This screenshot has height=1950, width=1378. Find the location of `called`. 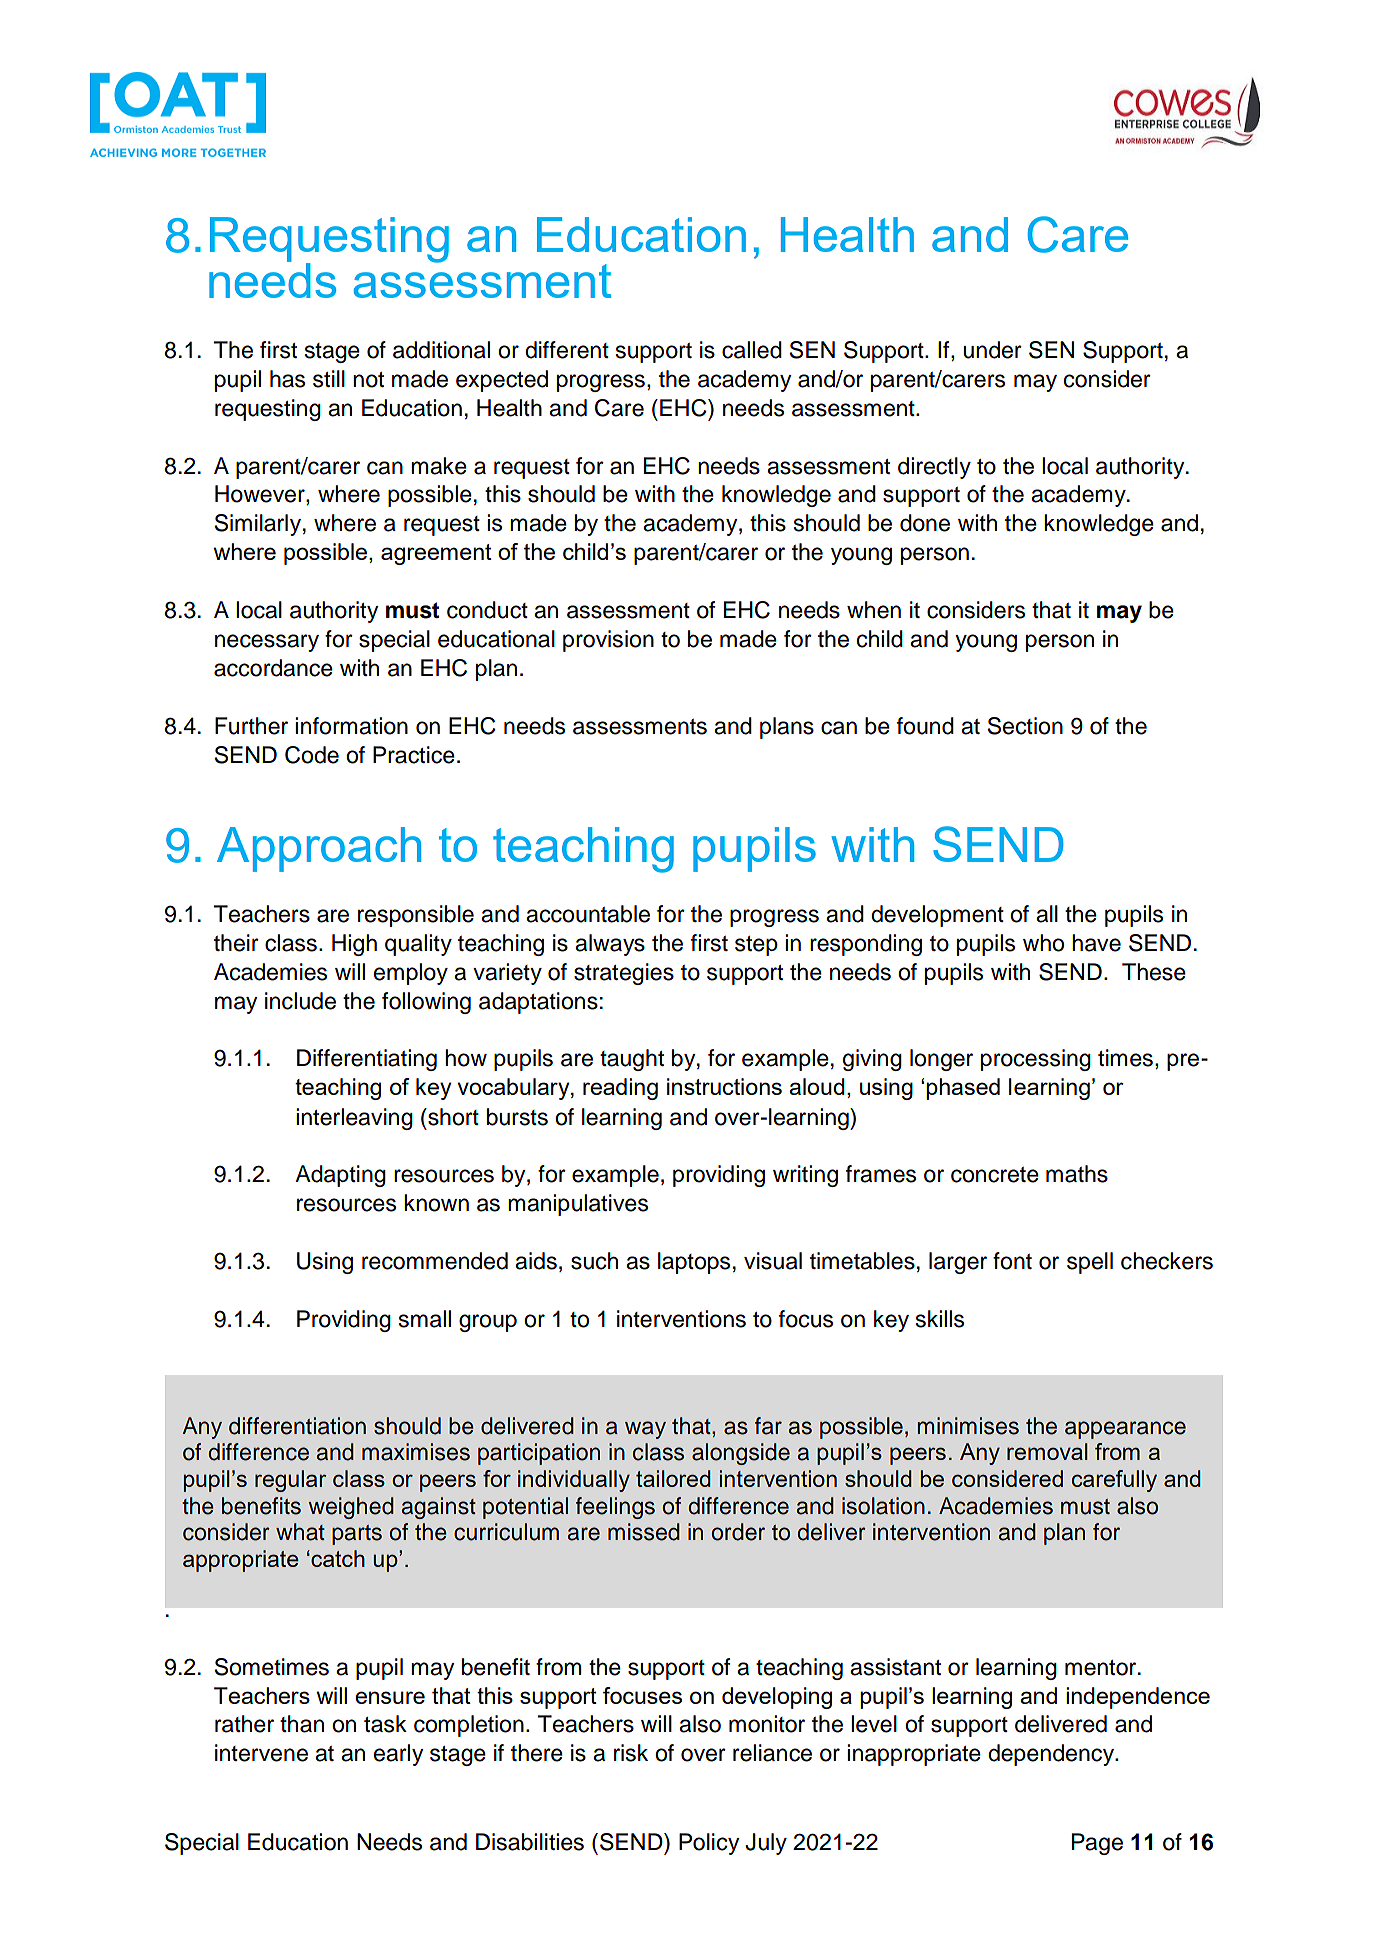

called is located at coordinates (752, 350).
